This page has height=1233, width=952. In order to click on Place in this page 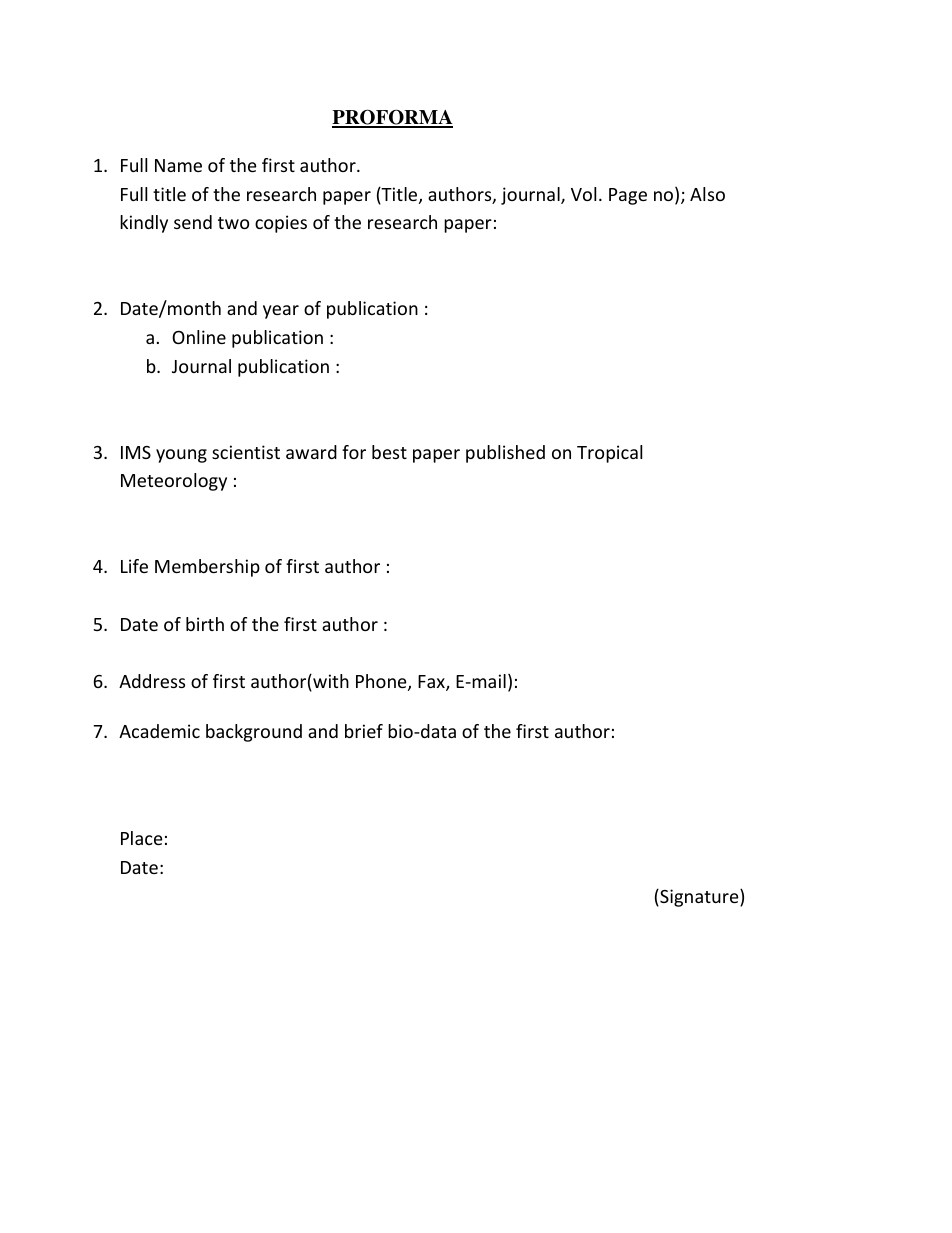, I will do `click(142, 838)`.
